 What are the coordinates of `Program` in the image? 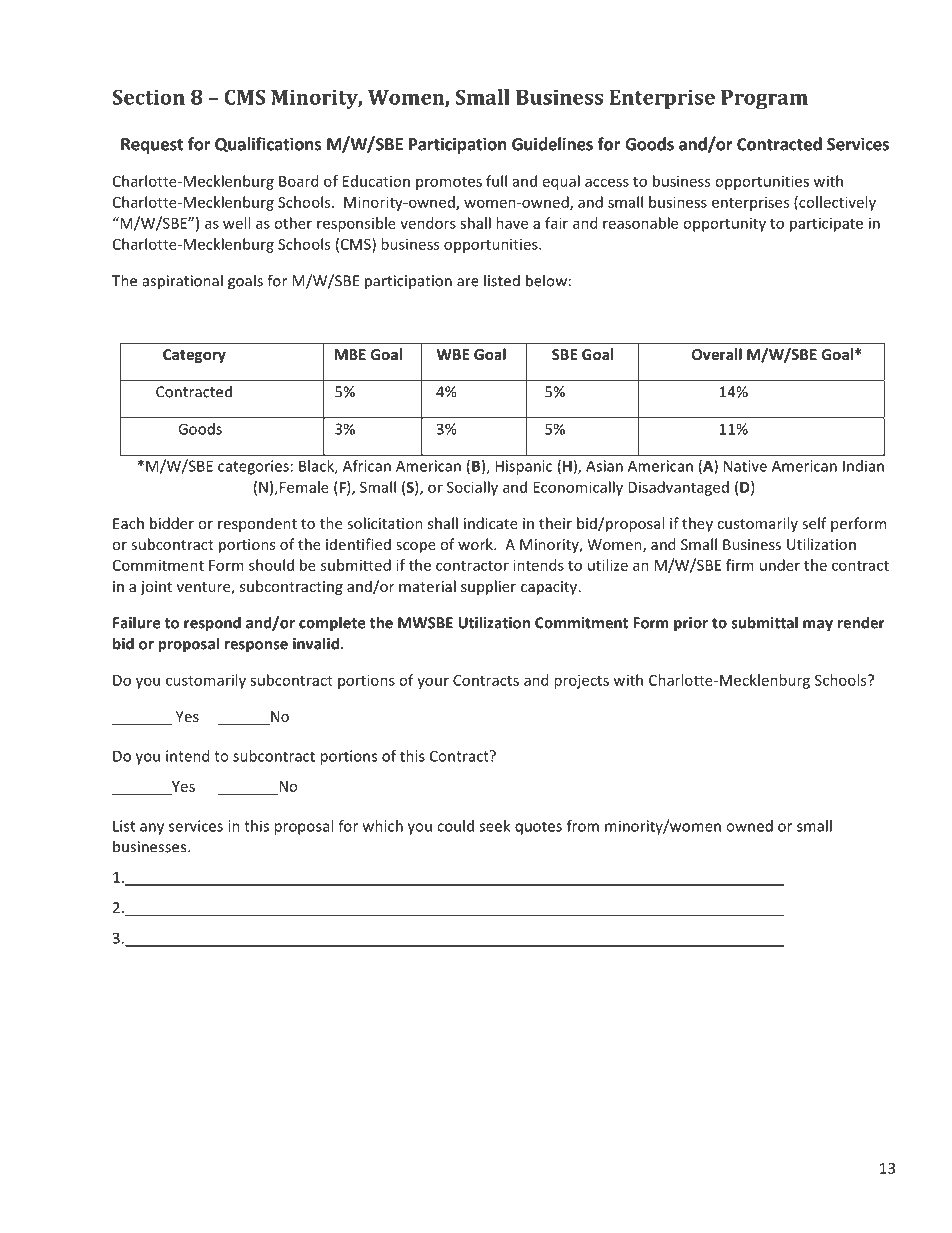 It's located at (764, 100).
